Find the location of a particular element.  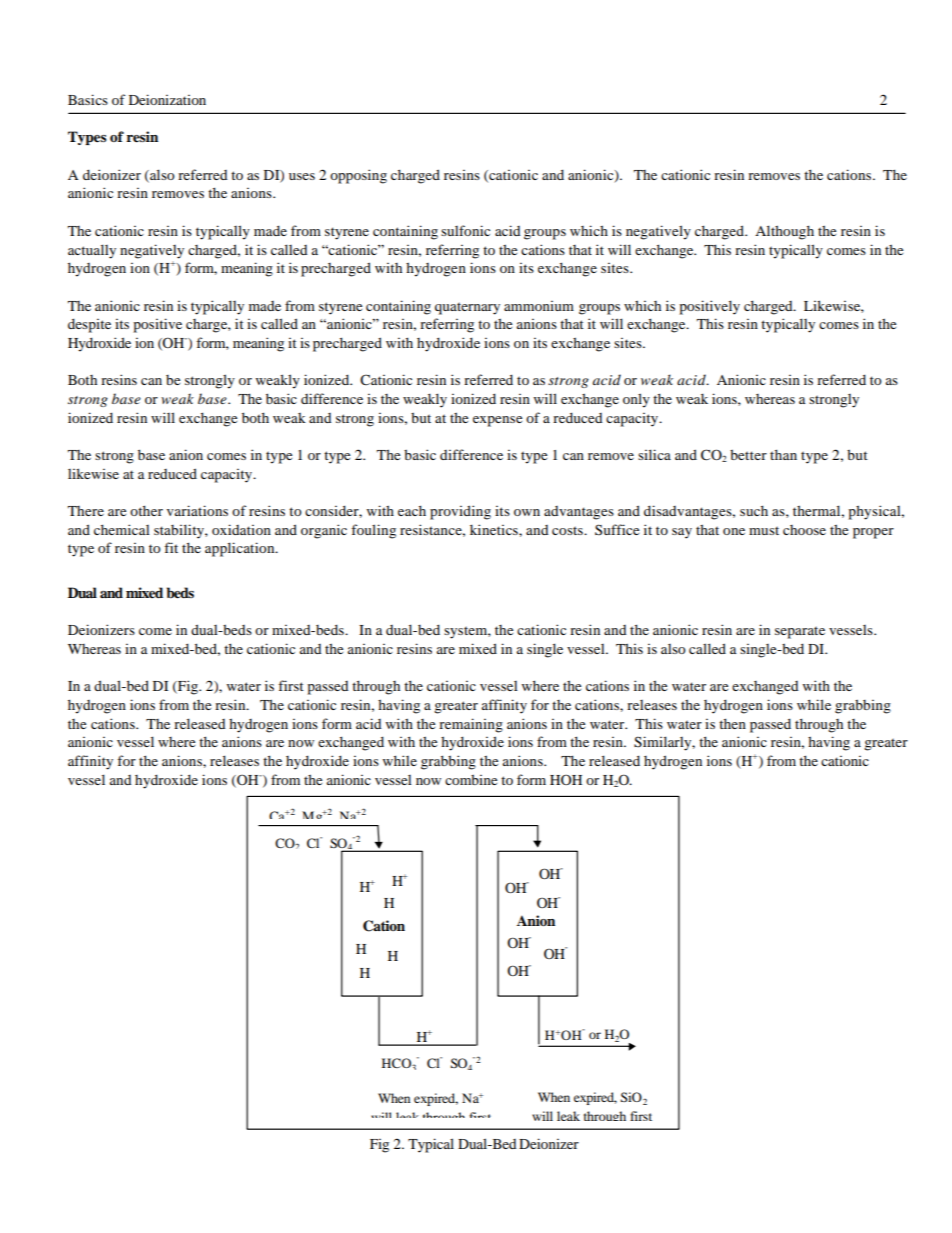

expense is located at coordinates (497, 421).
